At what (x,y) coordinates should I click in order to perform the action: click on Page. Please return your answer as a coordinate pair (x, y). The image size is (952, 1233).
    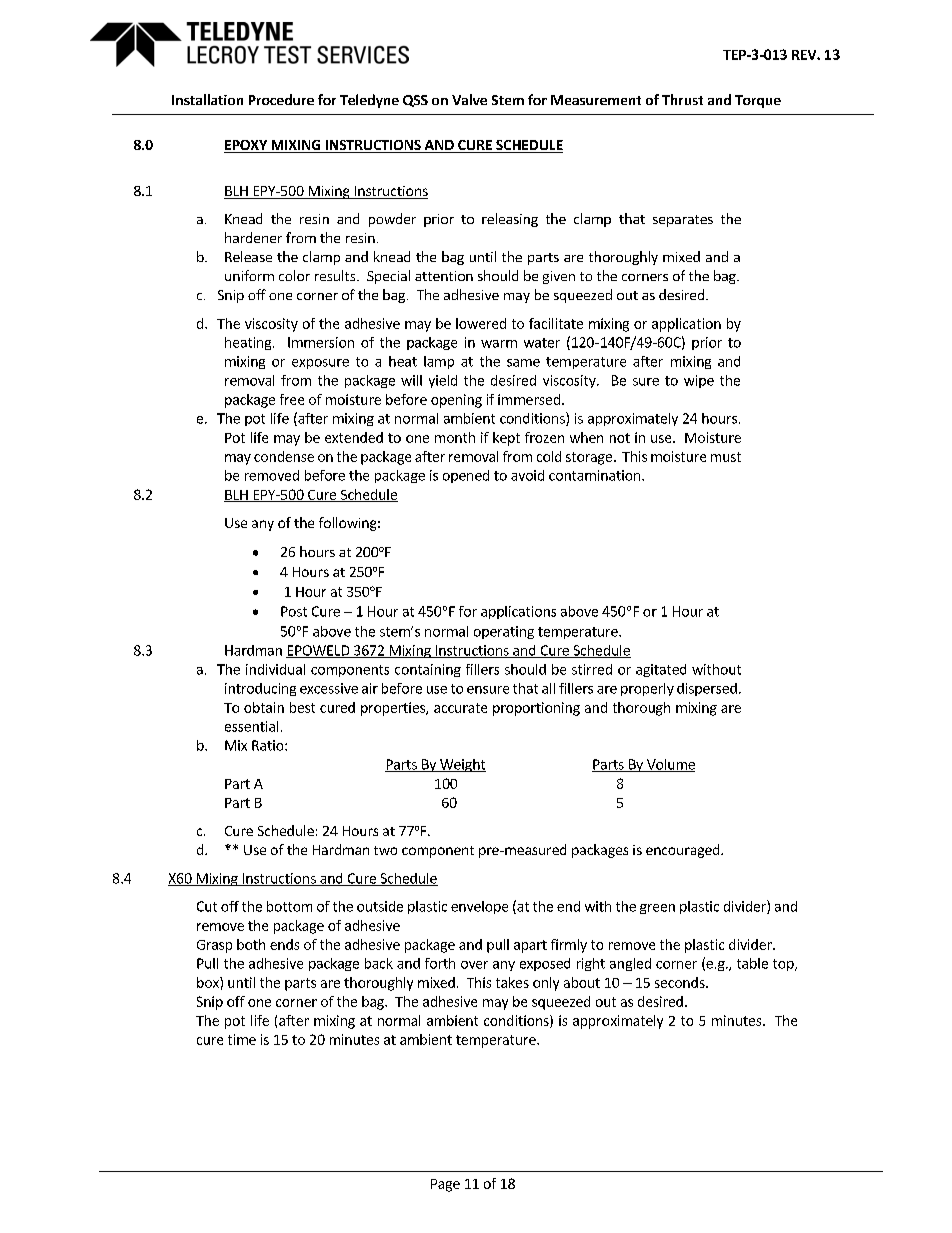
    Looking at the image, I should click on (445, 1185).
